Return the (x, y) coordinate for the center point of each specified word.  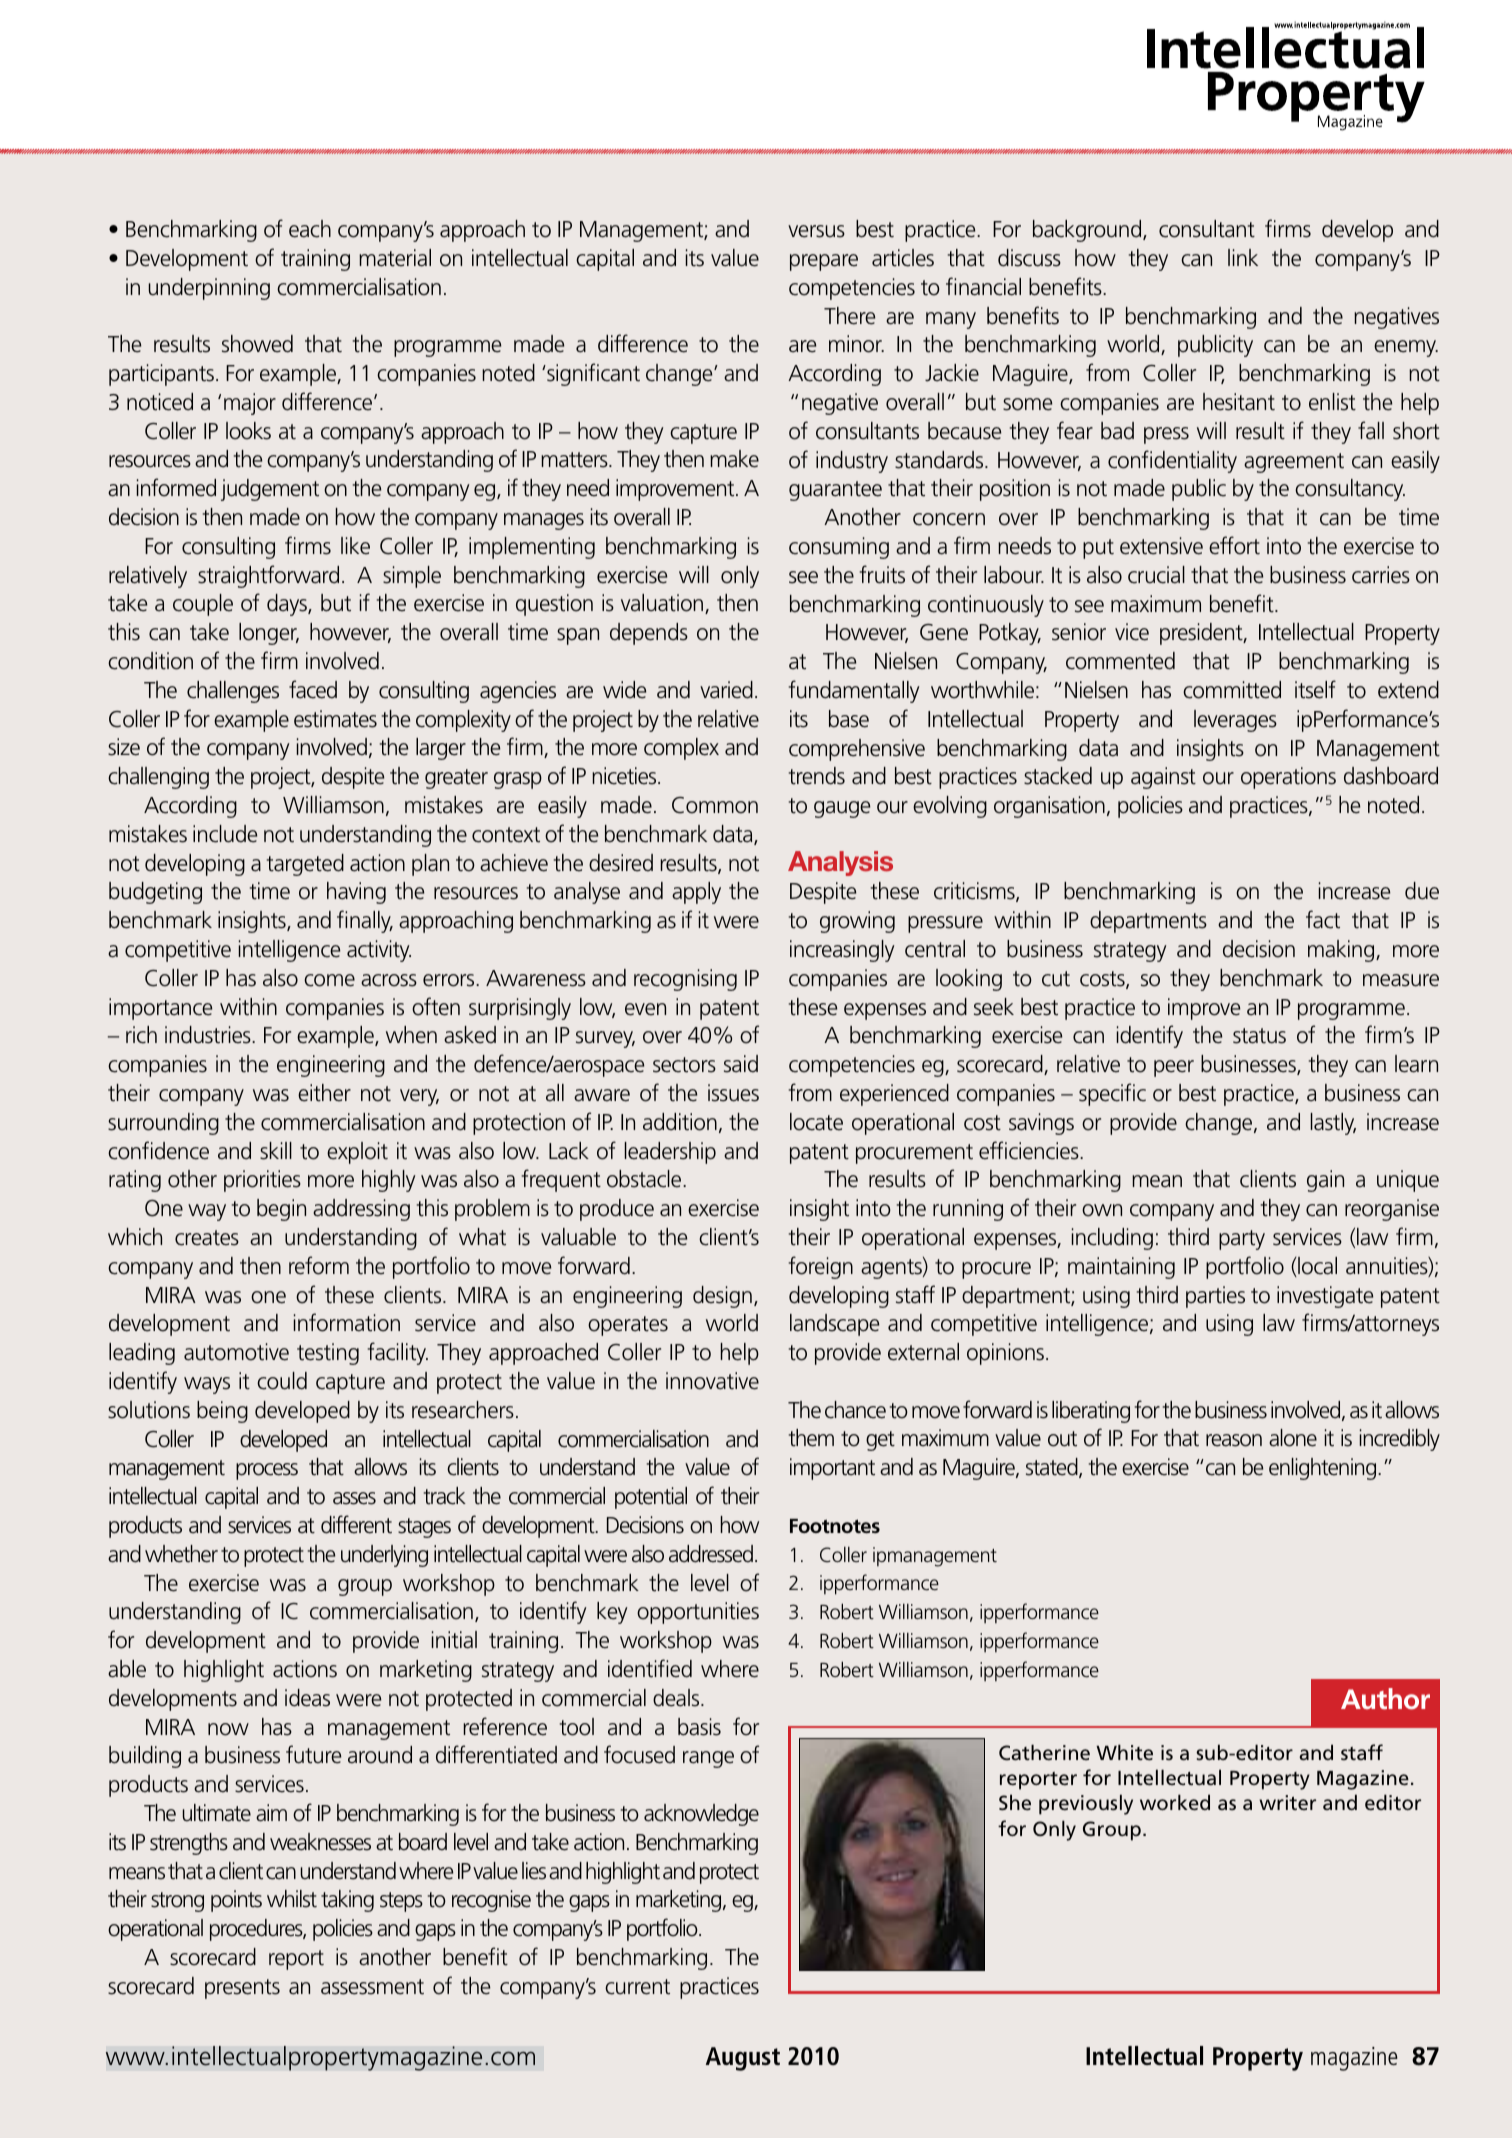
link (1243, 257)
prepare (824, 262)
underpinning (209, 289)
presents (242, 1989)
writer (1287, 1802)
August (743, 2059)
